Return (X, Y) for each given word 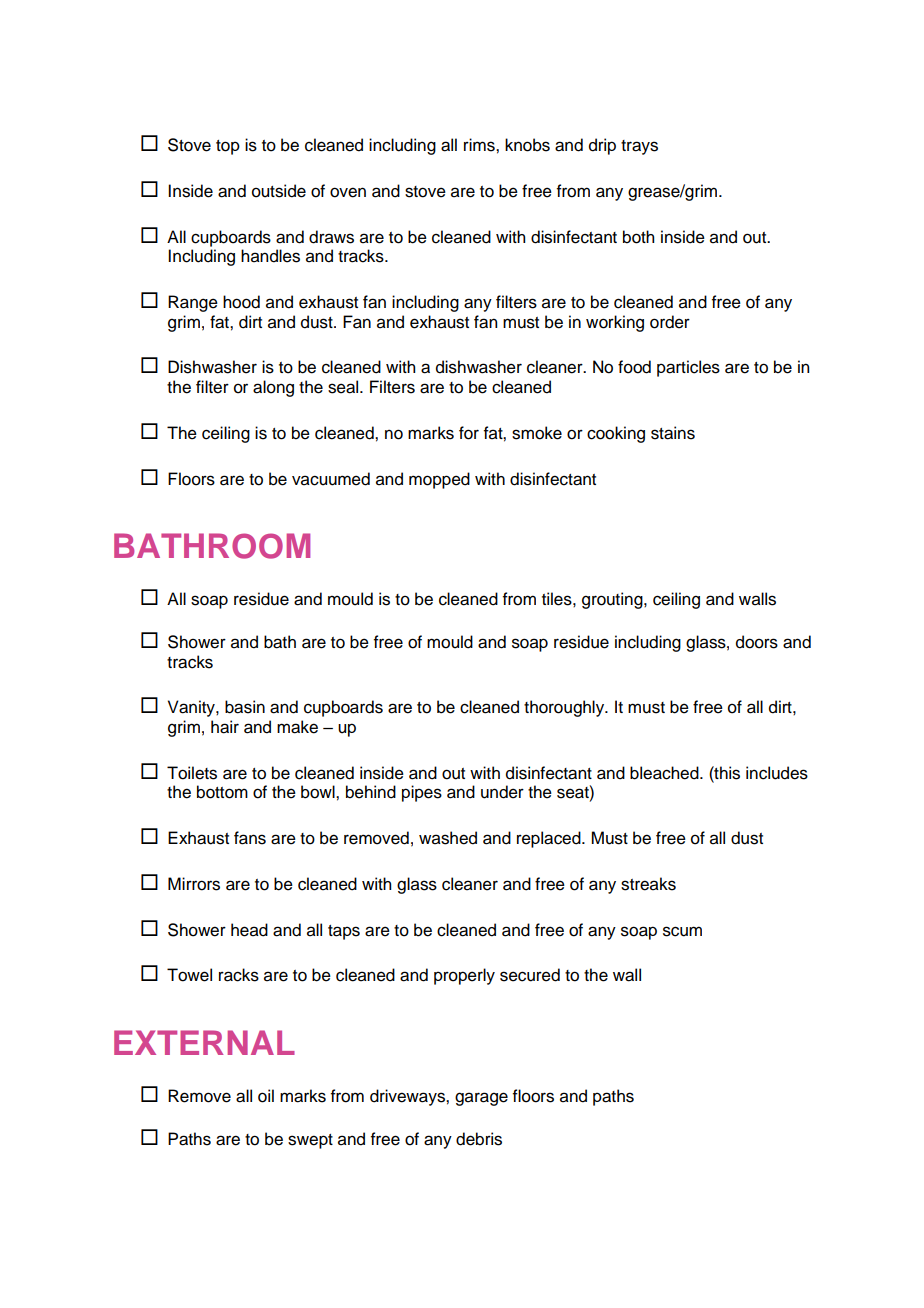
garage (481, 1099)
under (502, 792)
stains (673, 433)
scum (682, 931)
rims (480, 145)
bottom (222, 792)
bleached (665, 773)
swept (310, 1141)
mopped (439, 480)
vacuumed (331, 479)
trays (639, 147)
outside (279, 191)
